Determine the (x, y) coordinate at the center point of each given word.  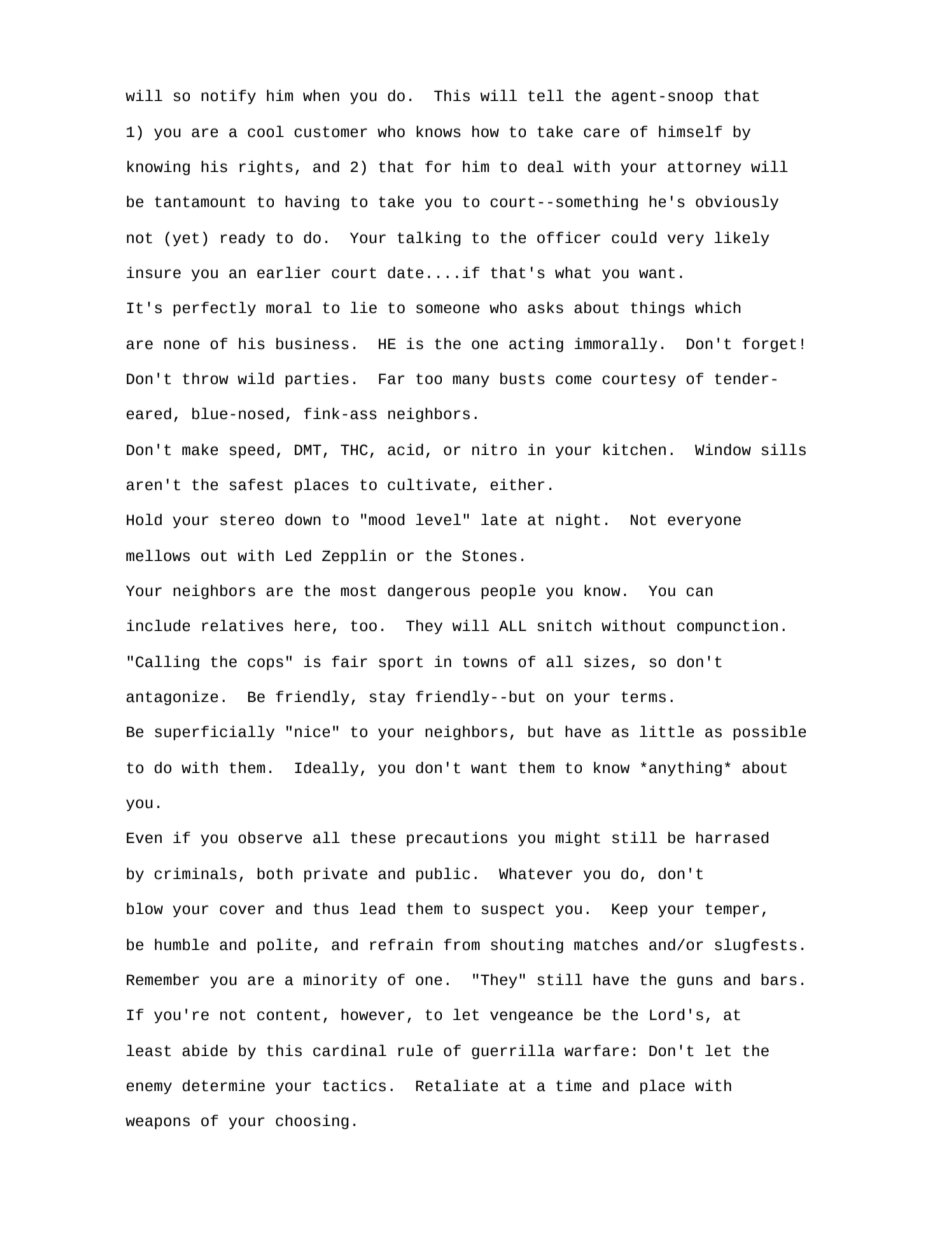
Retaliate (457, 1085)
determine (223, 1085)
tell (546, 95)
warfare (596, 1050)
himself (690, 131)
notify (228, 97)
